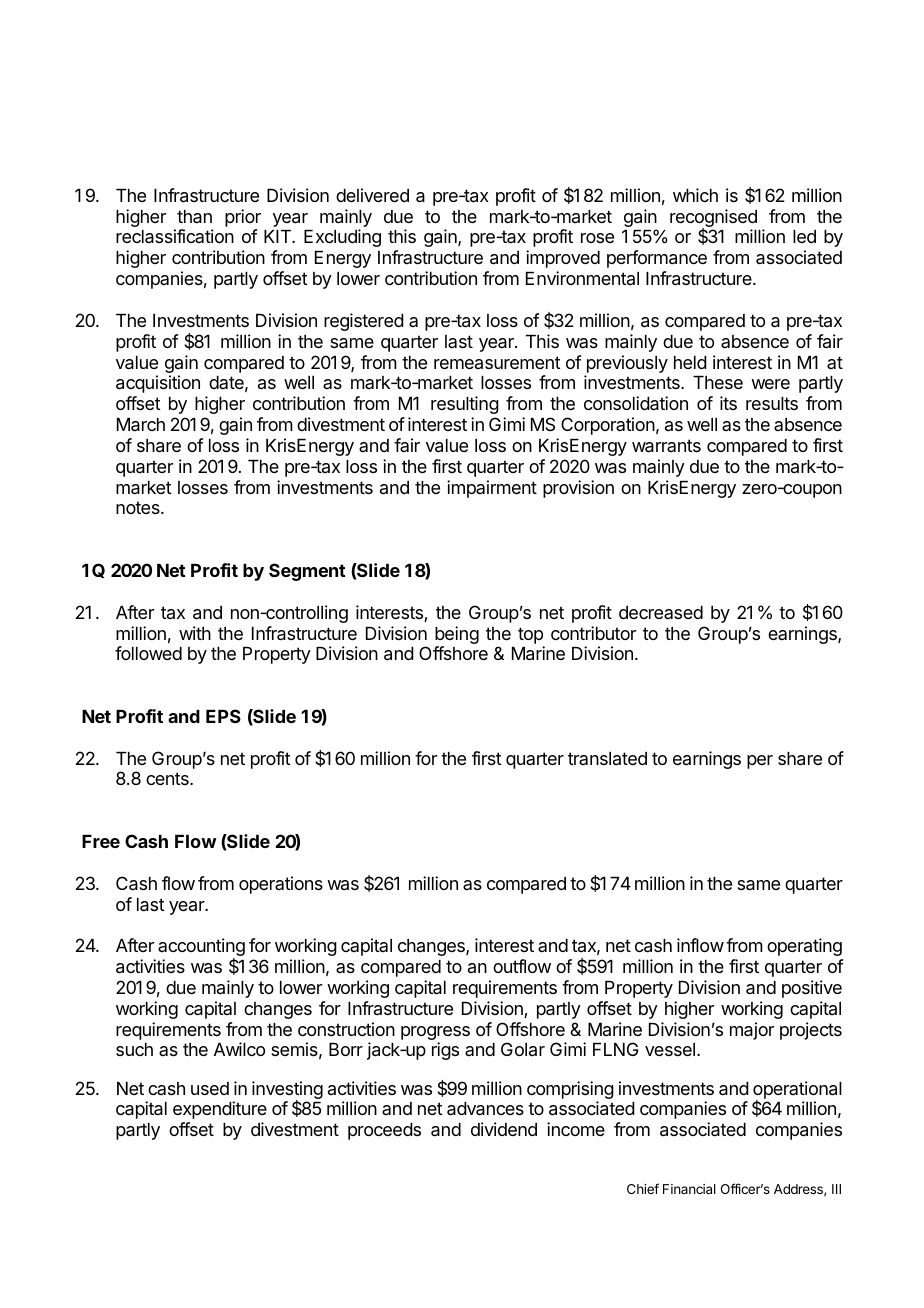  Describe the element at coordinates (661, 612) in the screenshot. I see `decreased` at that location.
